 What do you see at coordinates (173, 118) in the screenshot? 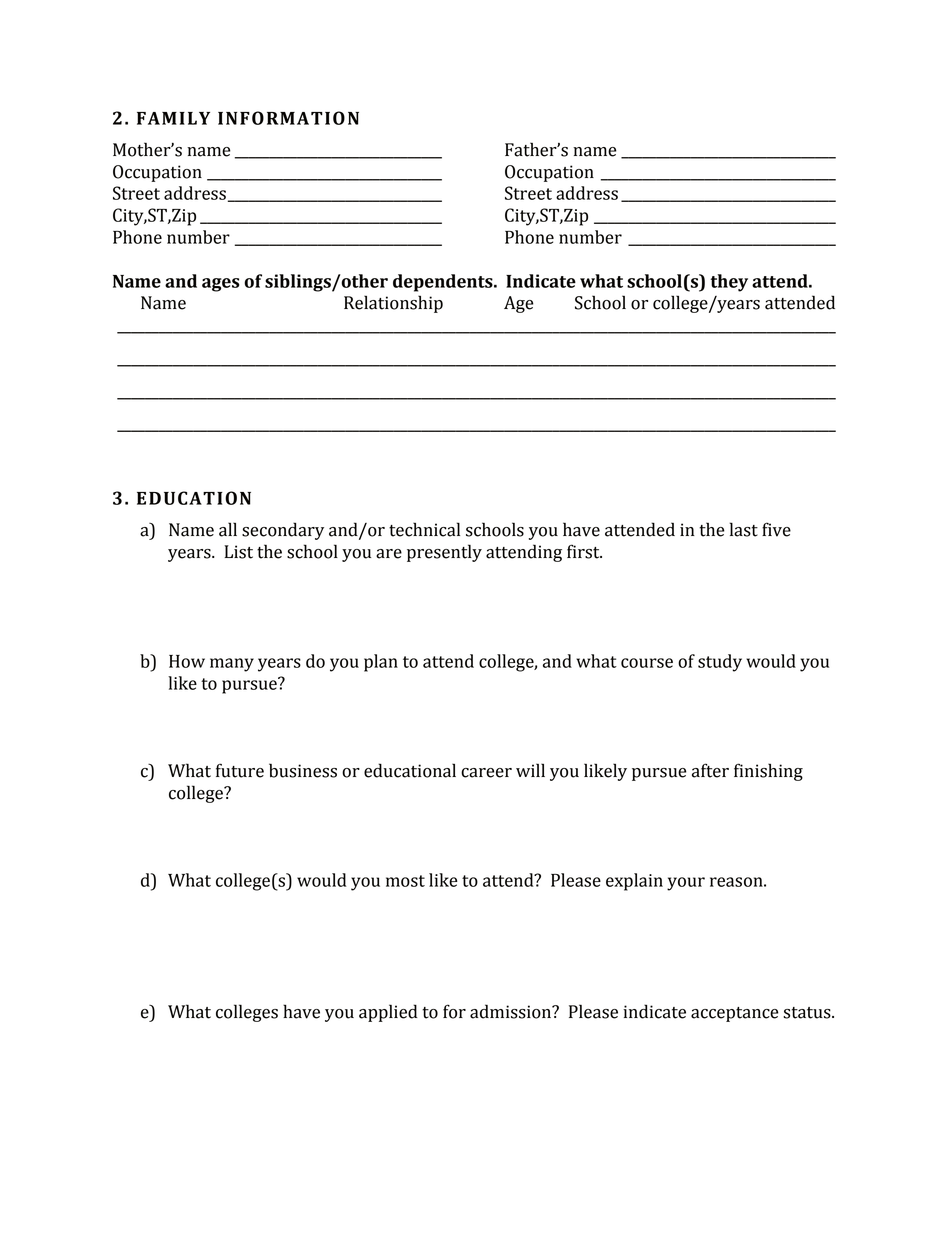
I see `FAMILY` at bounding box center [173, 118].
